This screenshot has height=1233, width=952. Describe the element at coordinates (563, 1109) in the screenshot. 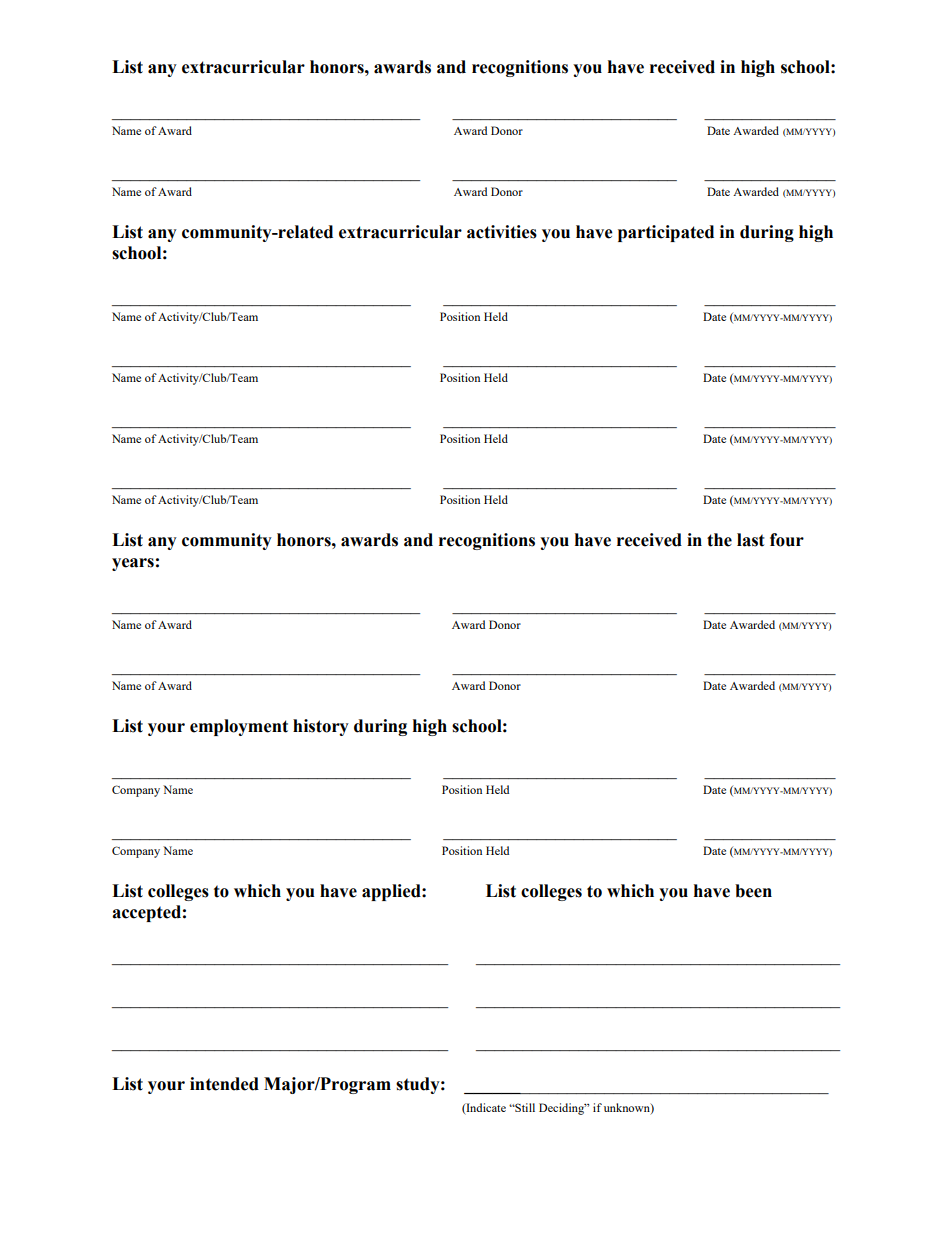

I see `Deciding` at that location.
